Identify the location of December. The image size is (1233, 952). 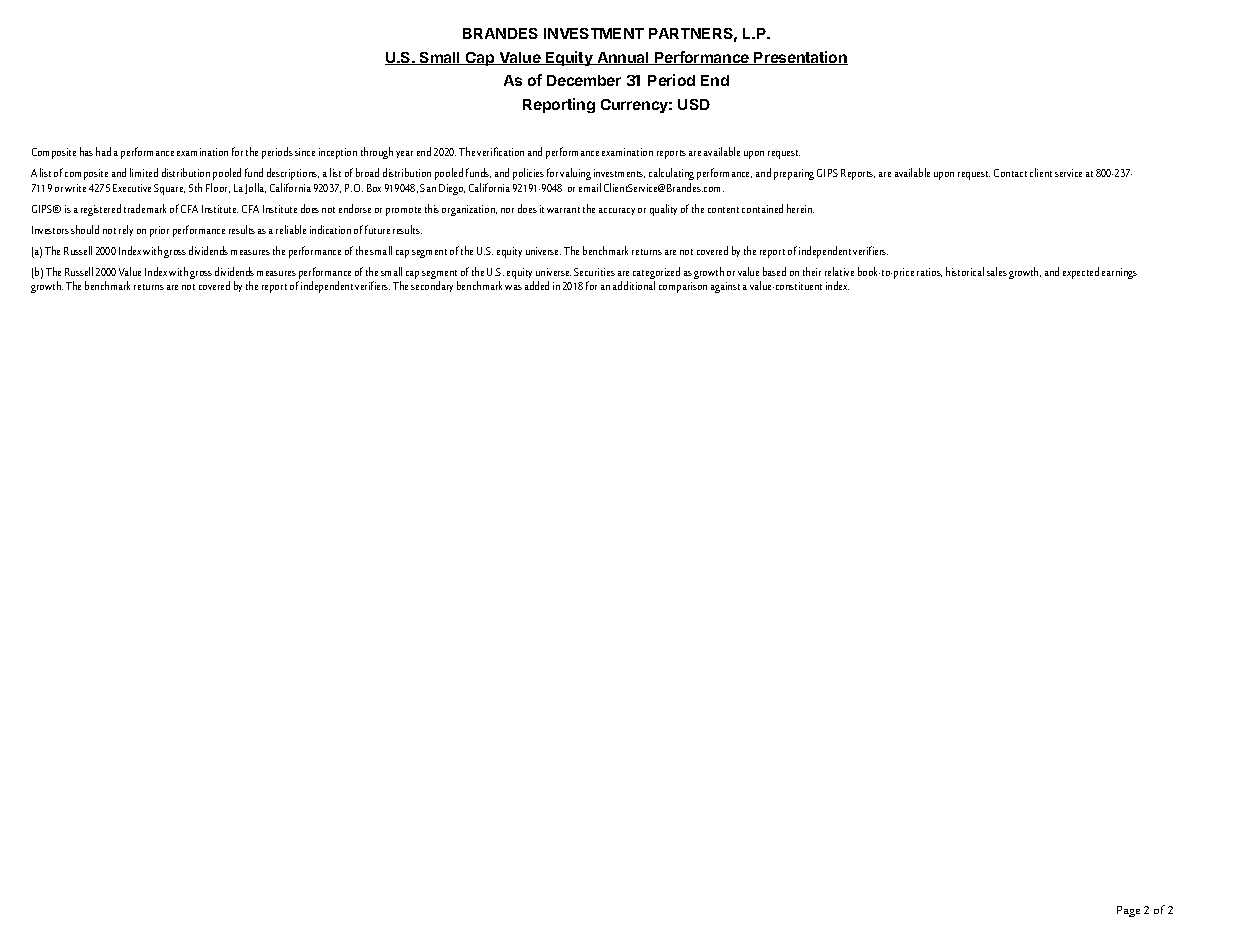
(584, 80).
